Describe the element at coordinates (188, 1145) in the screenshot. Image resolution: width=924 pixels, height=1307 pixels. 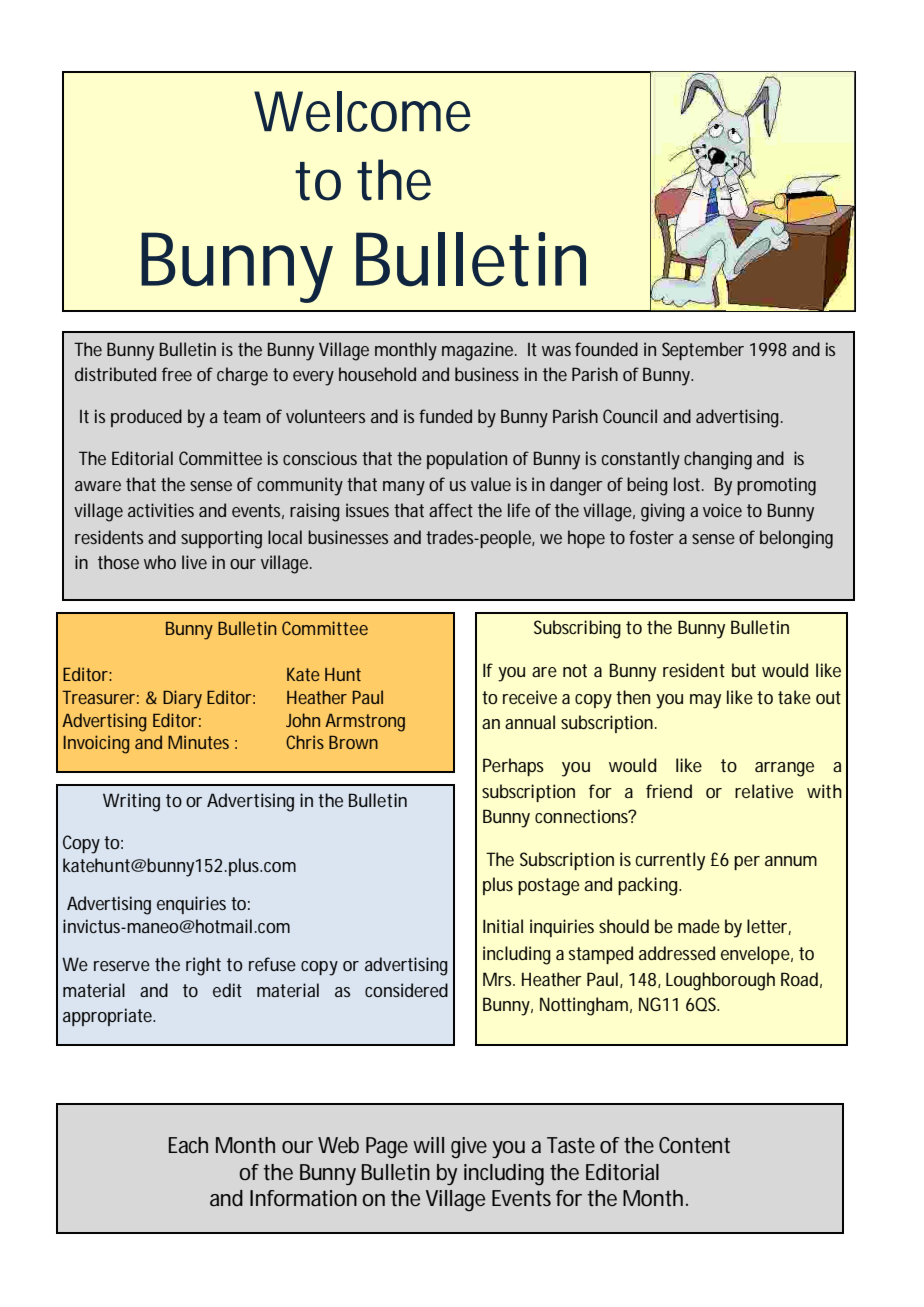
I see `Each` at that location.
